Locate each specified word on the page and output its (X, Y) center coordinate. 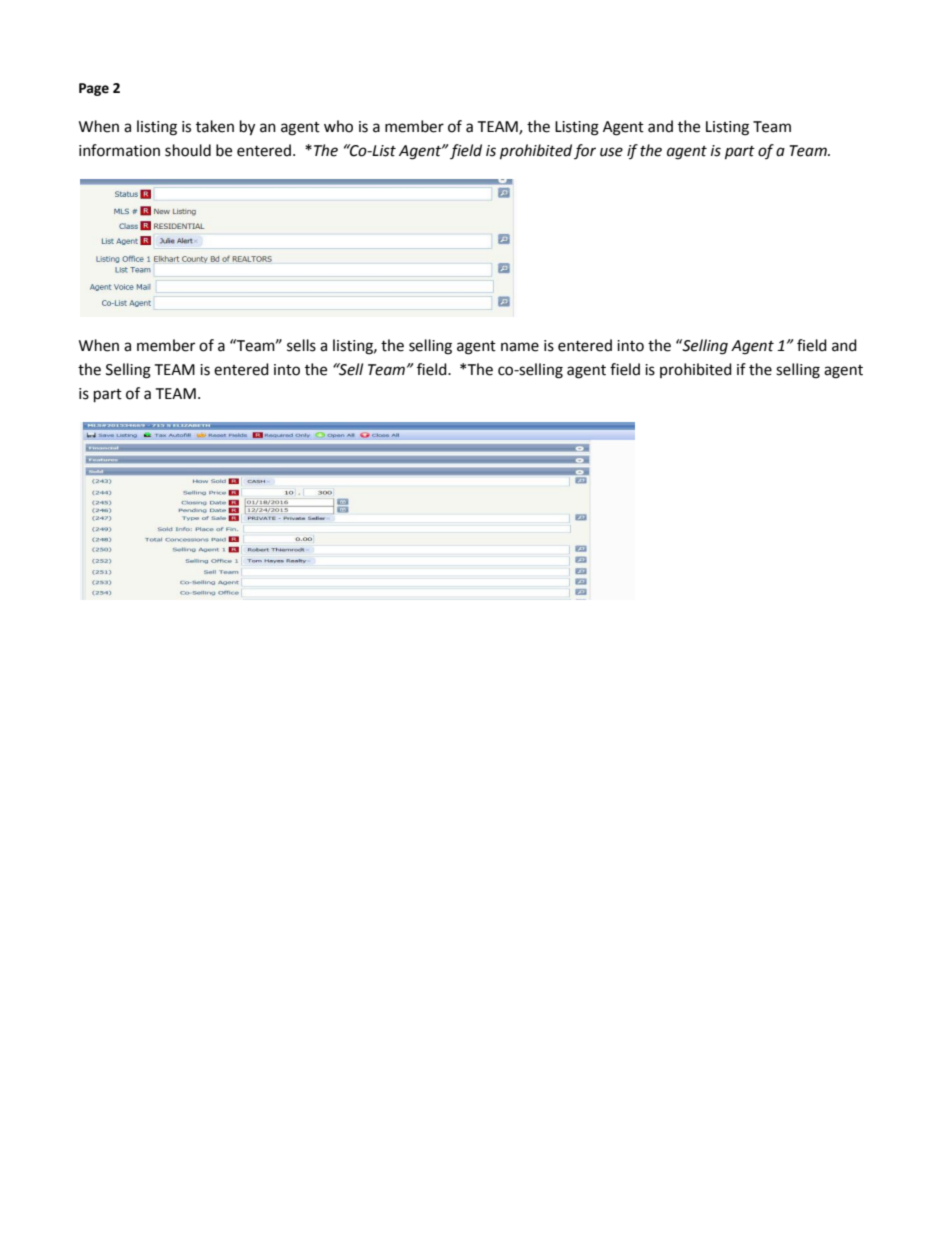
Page (94, 89)
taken (215, 126)
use (611, 152)
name (520, 347)
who (338, 126)
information (119, 150)
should (188, 150)
